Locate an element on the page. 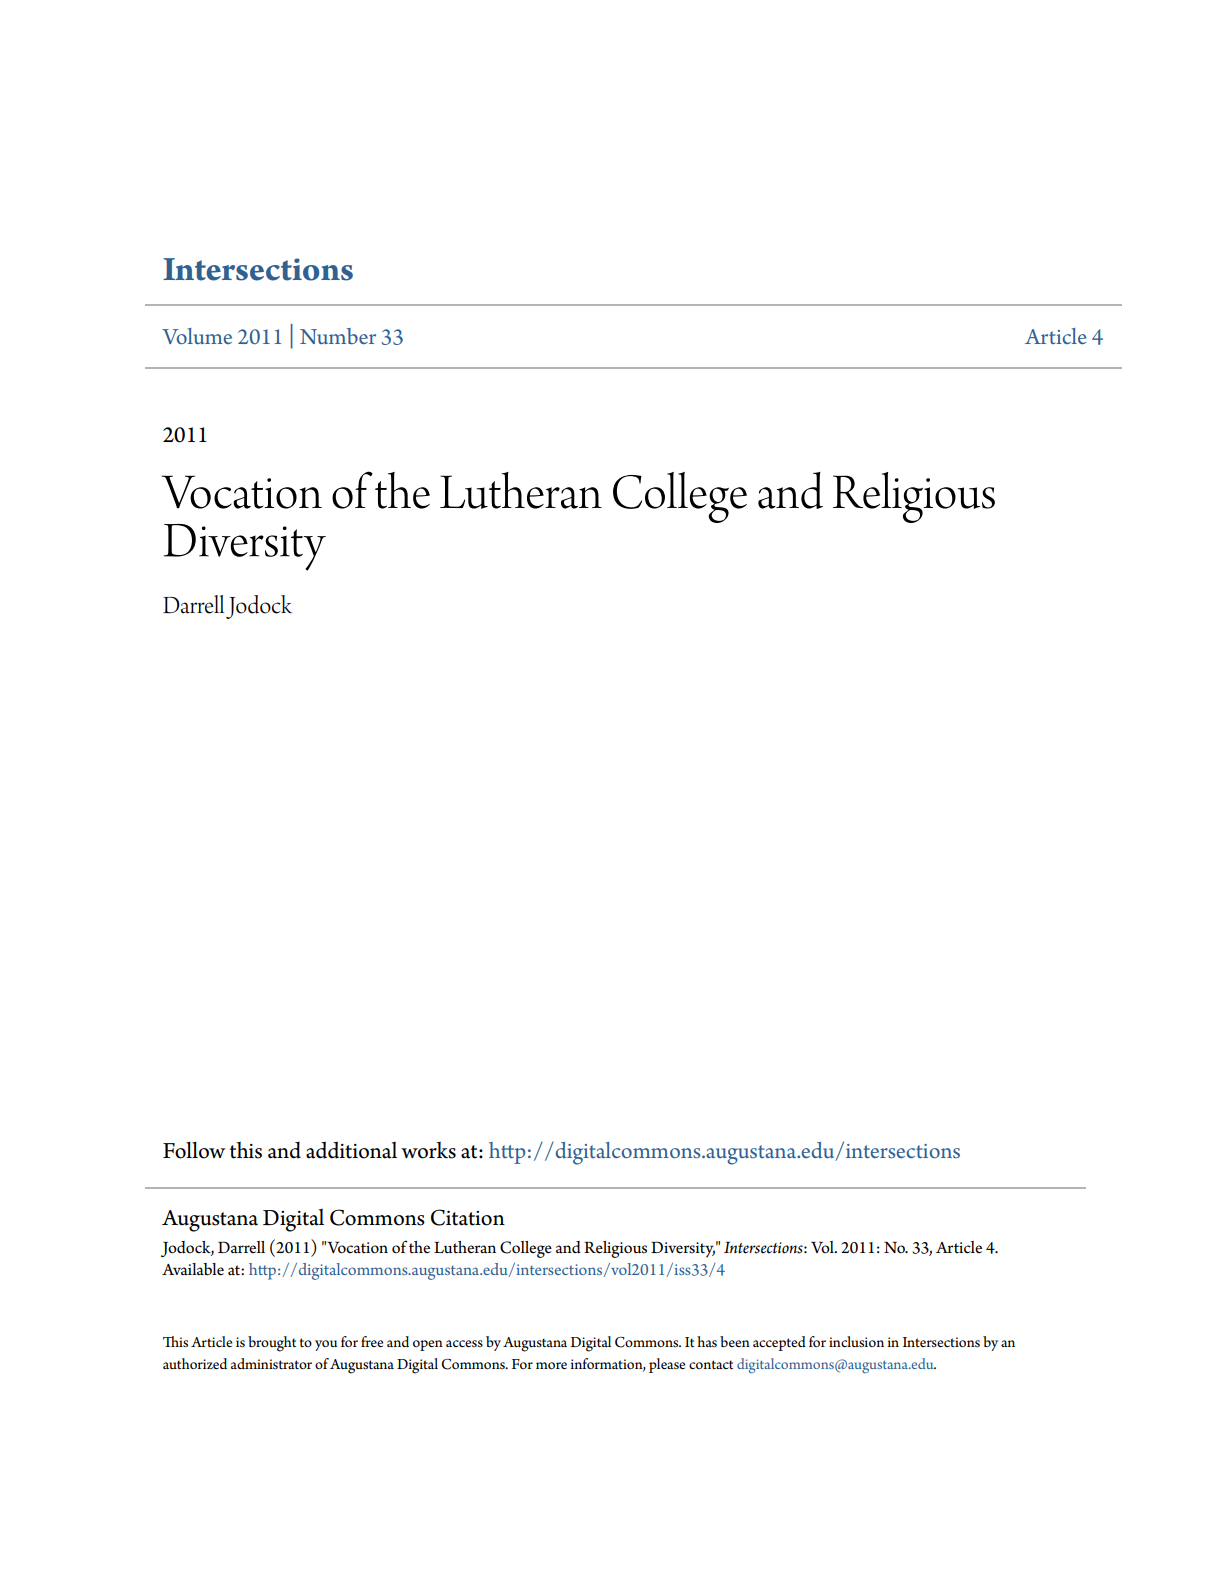 The image size is (1230, 1592). more is located at coordinates (551, 1365).
